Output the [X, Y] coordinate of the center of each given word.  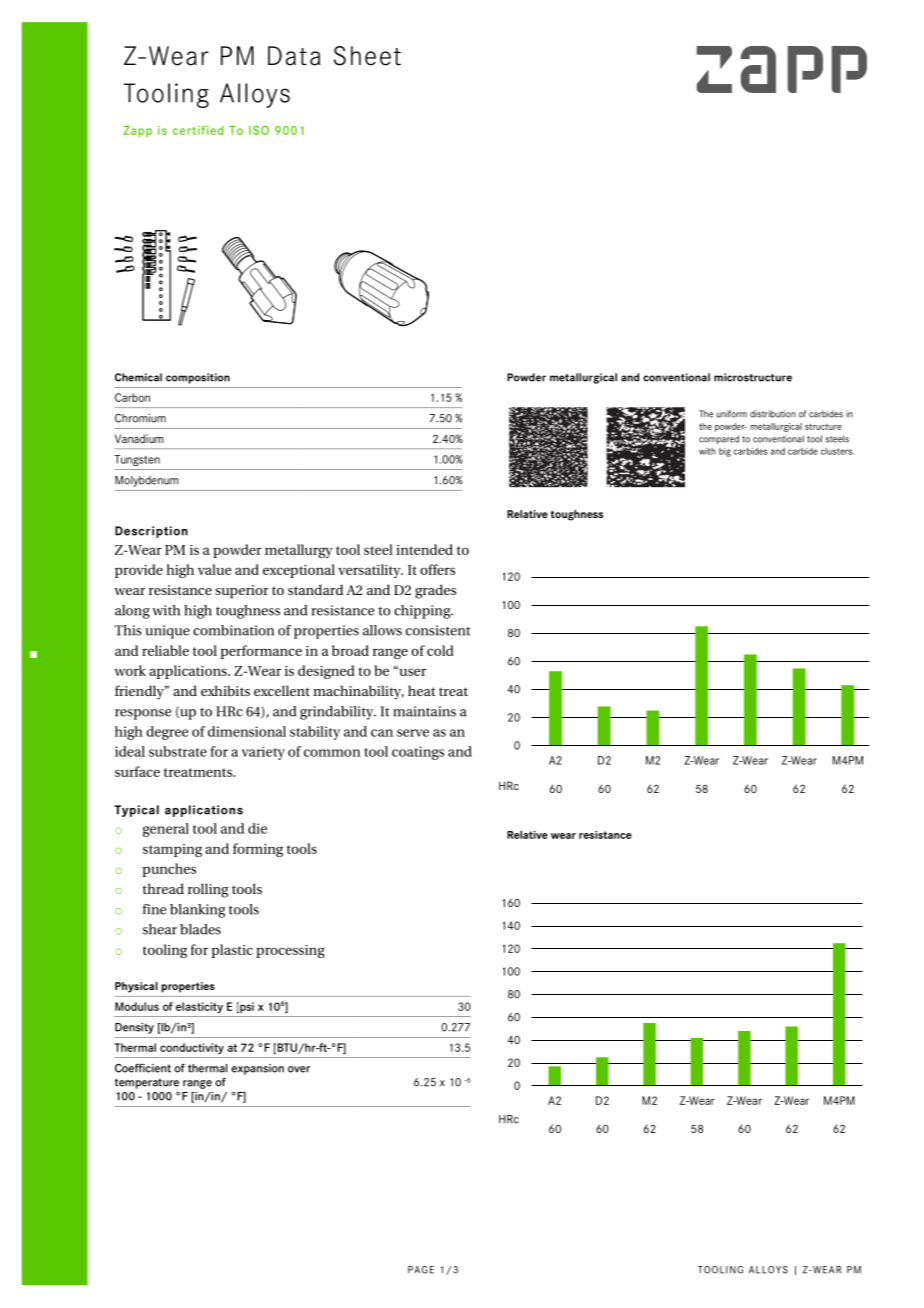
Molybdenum [146, 481]
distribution [773, 414]
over [299, 1069]
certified [198, 130]
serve [413, 733]
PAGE [421, 1270]
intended [424, 549]
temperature [147, 1083]
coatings [418, 753]
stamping [172, 850]
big [725, 452]
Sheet [367, 56]
